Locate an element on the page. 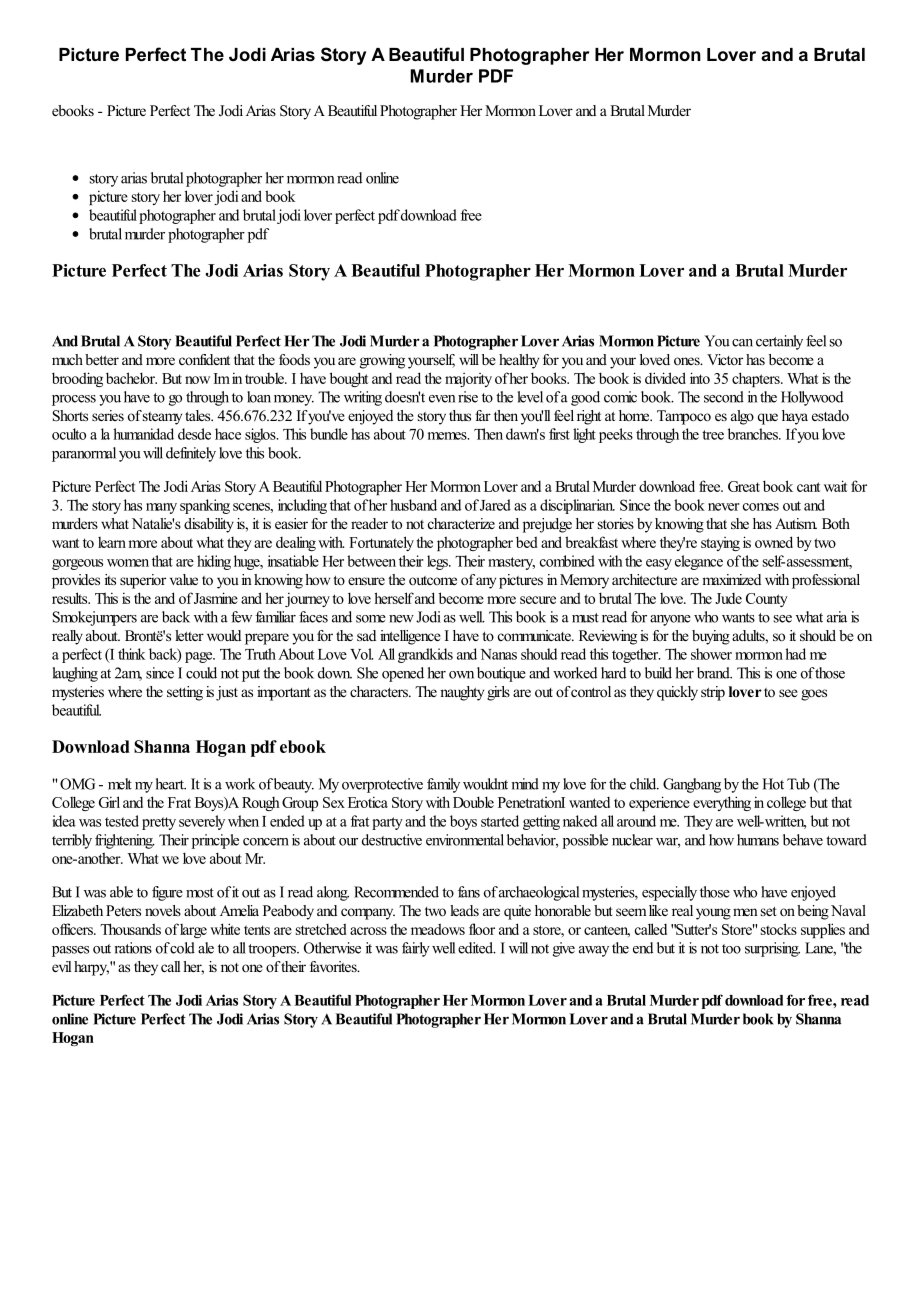  Victor is located at coordinates (725, 359).
